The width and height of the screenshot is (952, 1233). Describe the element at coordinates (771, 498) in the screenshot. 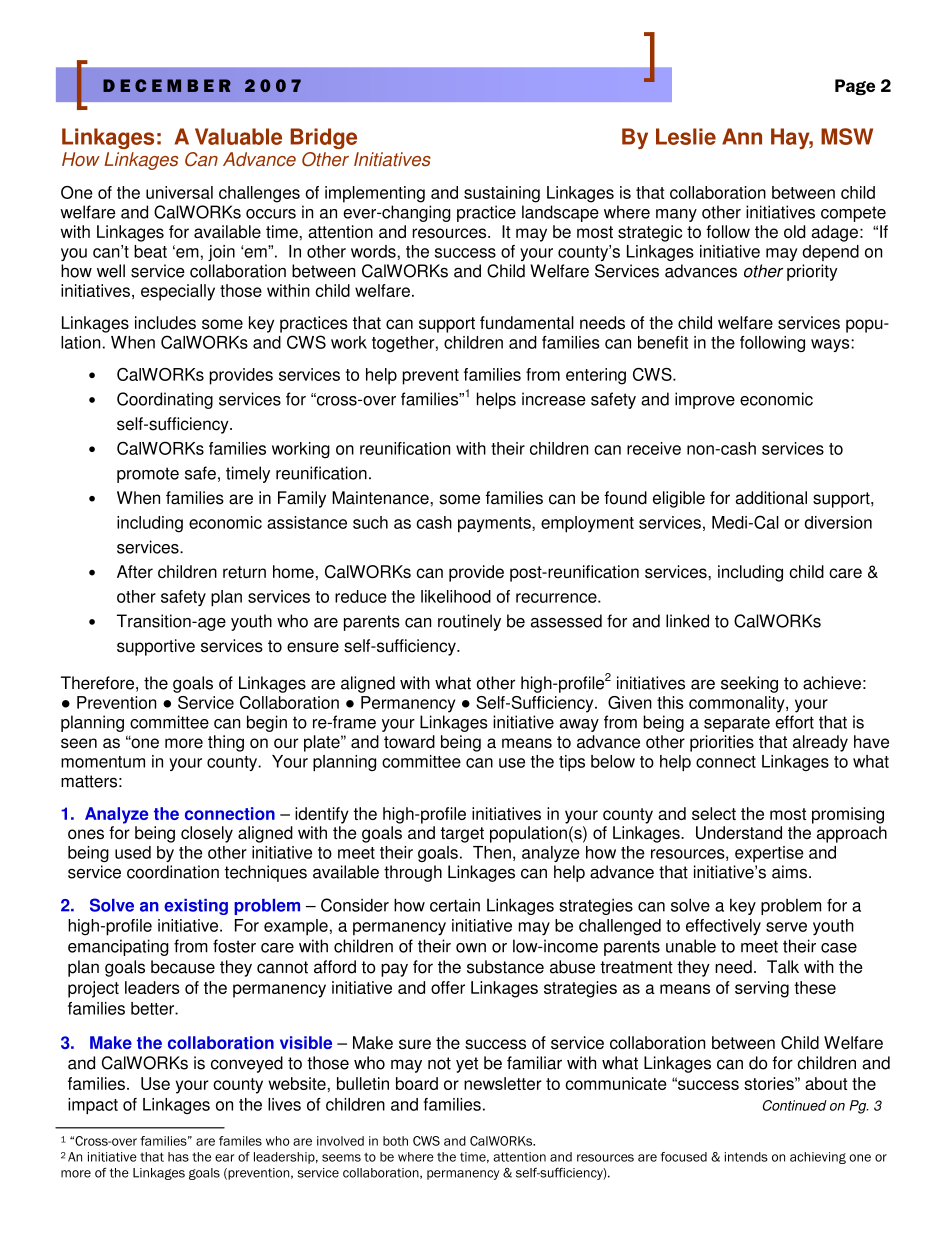

I see `additional` at that location.
